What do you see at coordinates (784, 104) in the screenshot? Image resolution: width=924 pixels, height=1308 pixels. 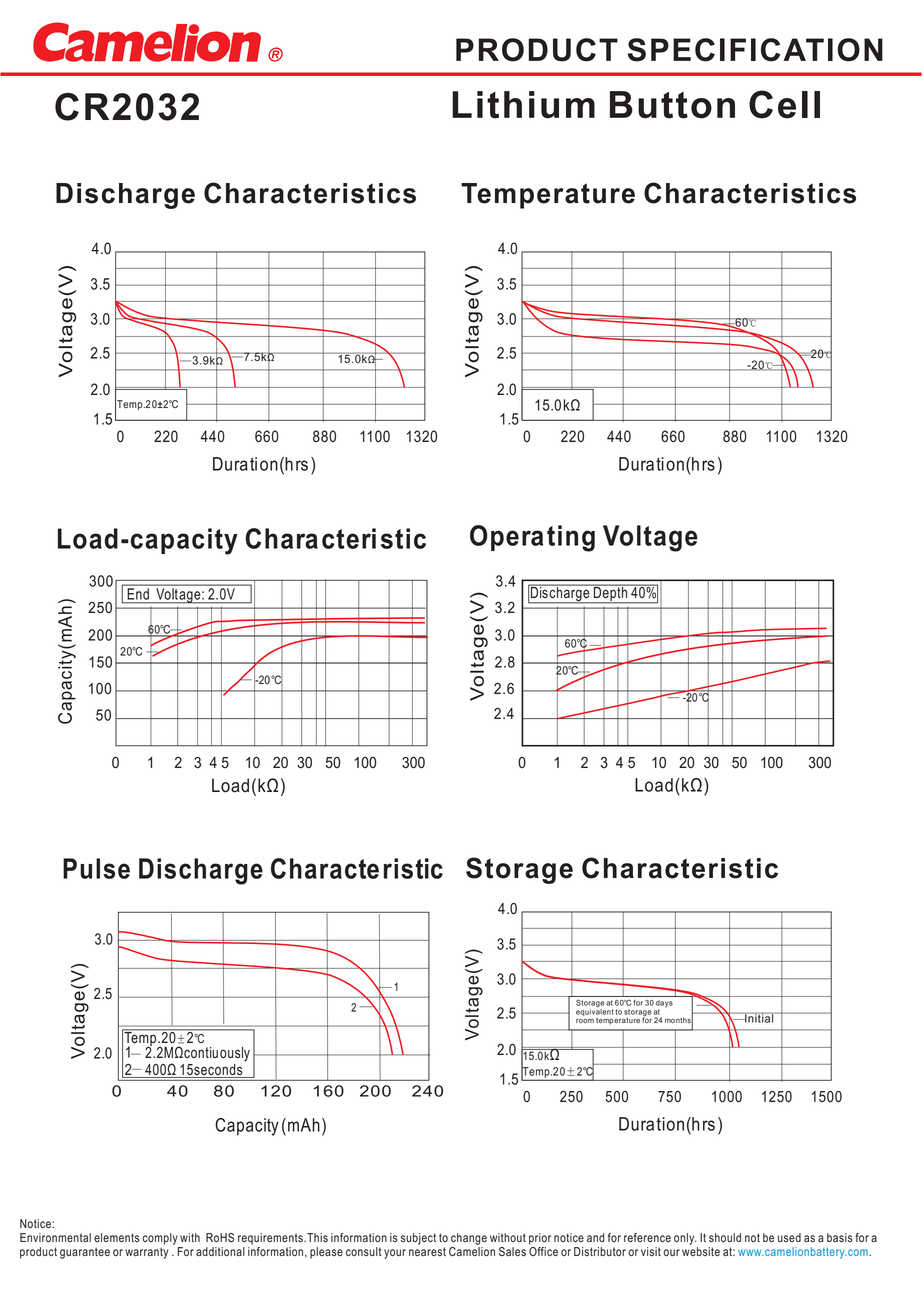 I see `Cell` at bounding box center [784, 104].
